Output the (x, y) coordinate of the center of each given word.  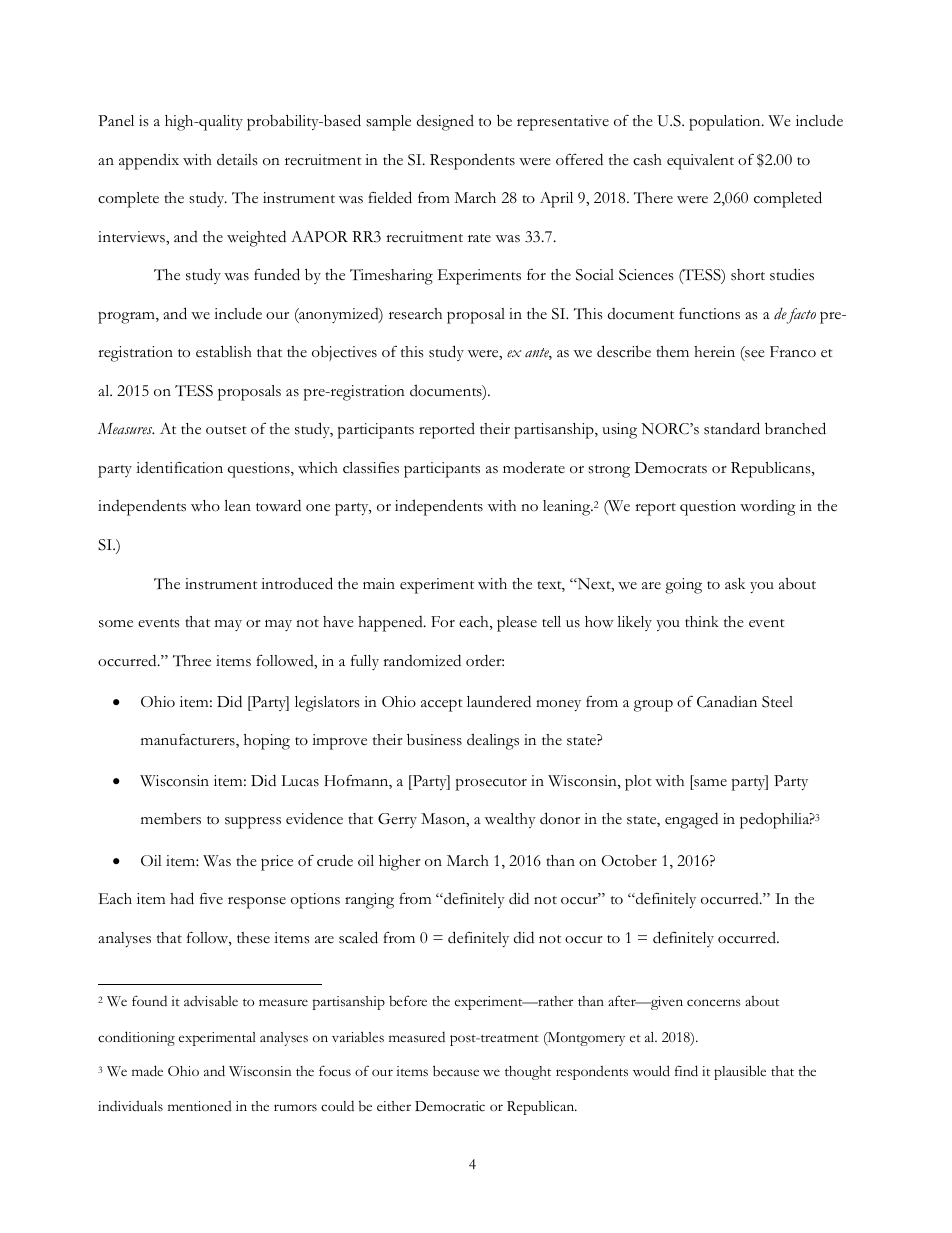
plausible (740, 1072)
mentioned (200, 1106)
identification (179, 468)
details (237, 159)
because (456, 1071)
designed (445, 122)
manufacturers (189, 740)
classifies (371, 467)
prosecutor (491, 784)
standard (732, 428)
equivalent (700, 162)
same (709, 784)
